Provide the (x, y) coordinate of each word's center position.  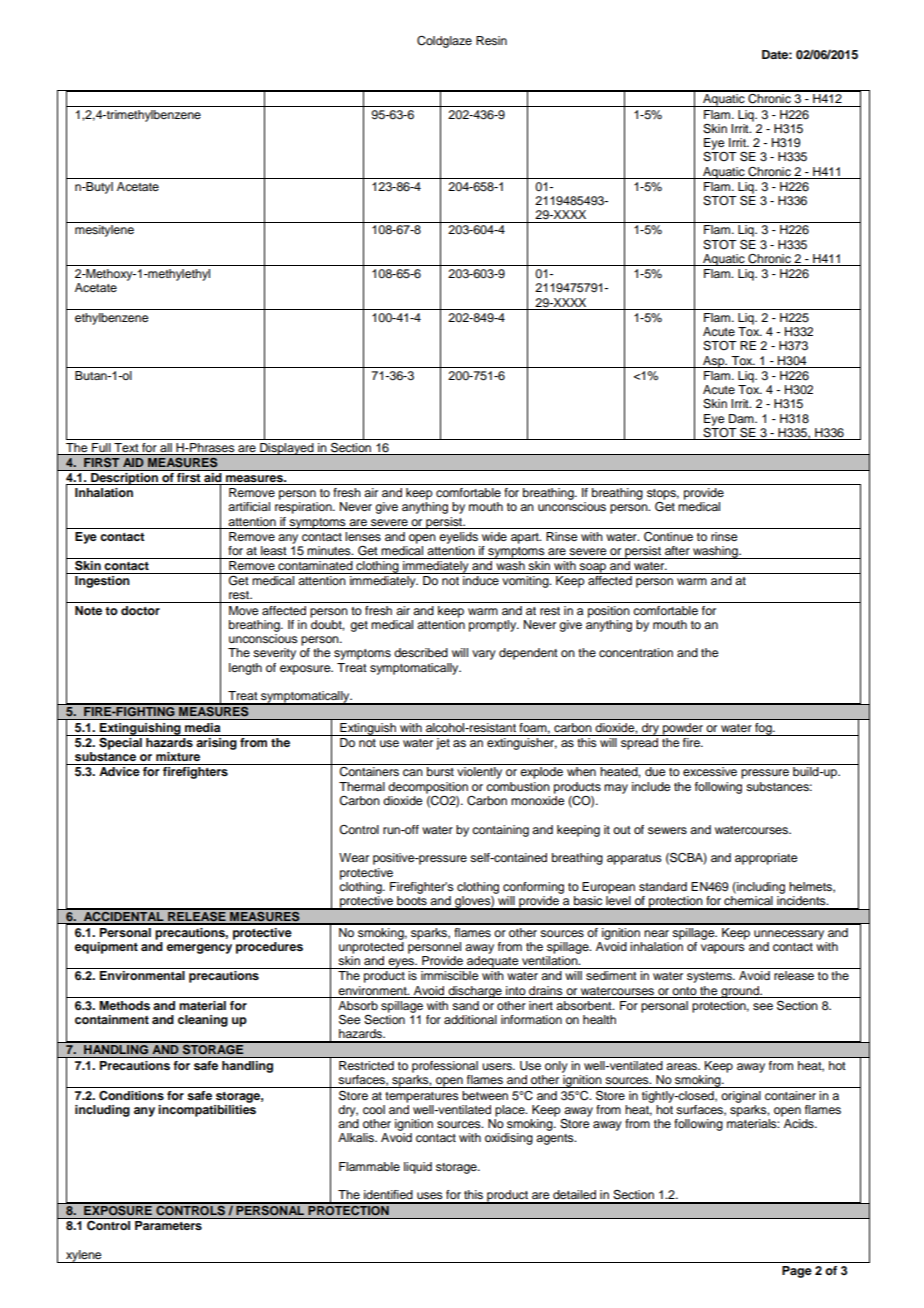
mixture (178, 756)
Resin (491, 40)
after (677, 550)
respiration (304, 508)
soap (593, 568)
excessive (710, 771)
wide (494, 536)
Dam (742, 418)
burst (440, 771)
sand (465, 1005)
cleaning (203, 1021)
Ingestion (102, 582)
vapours (723, 949)
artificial (249, 506)
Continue (668, 537)
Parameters (168, 1225)
